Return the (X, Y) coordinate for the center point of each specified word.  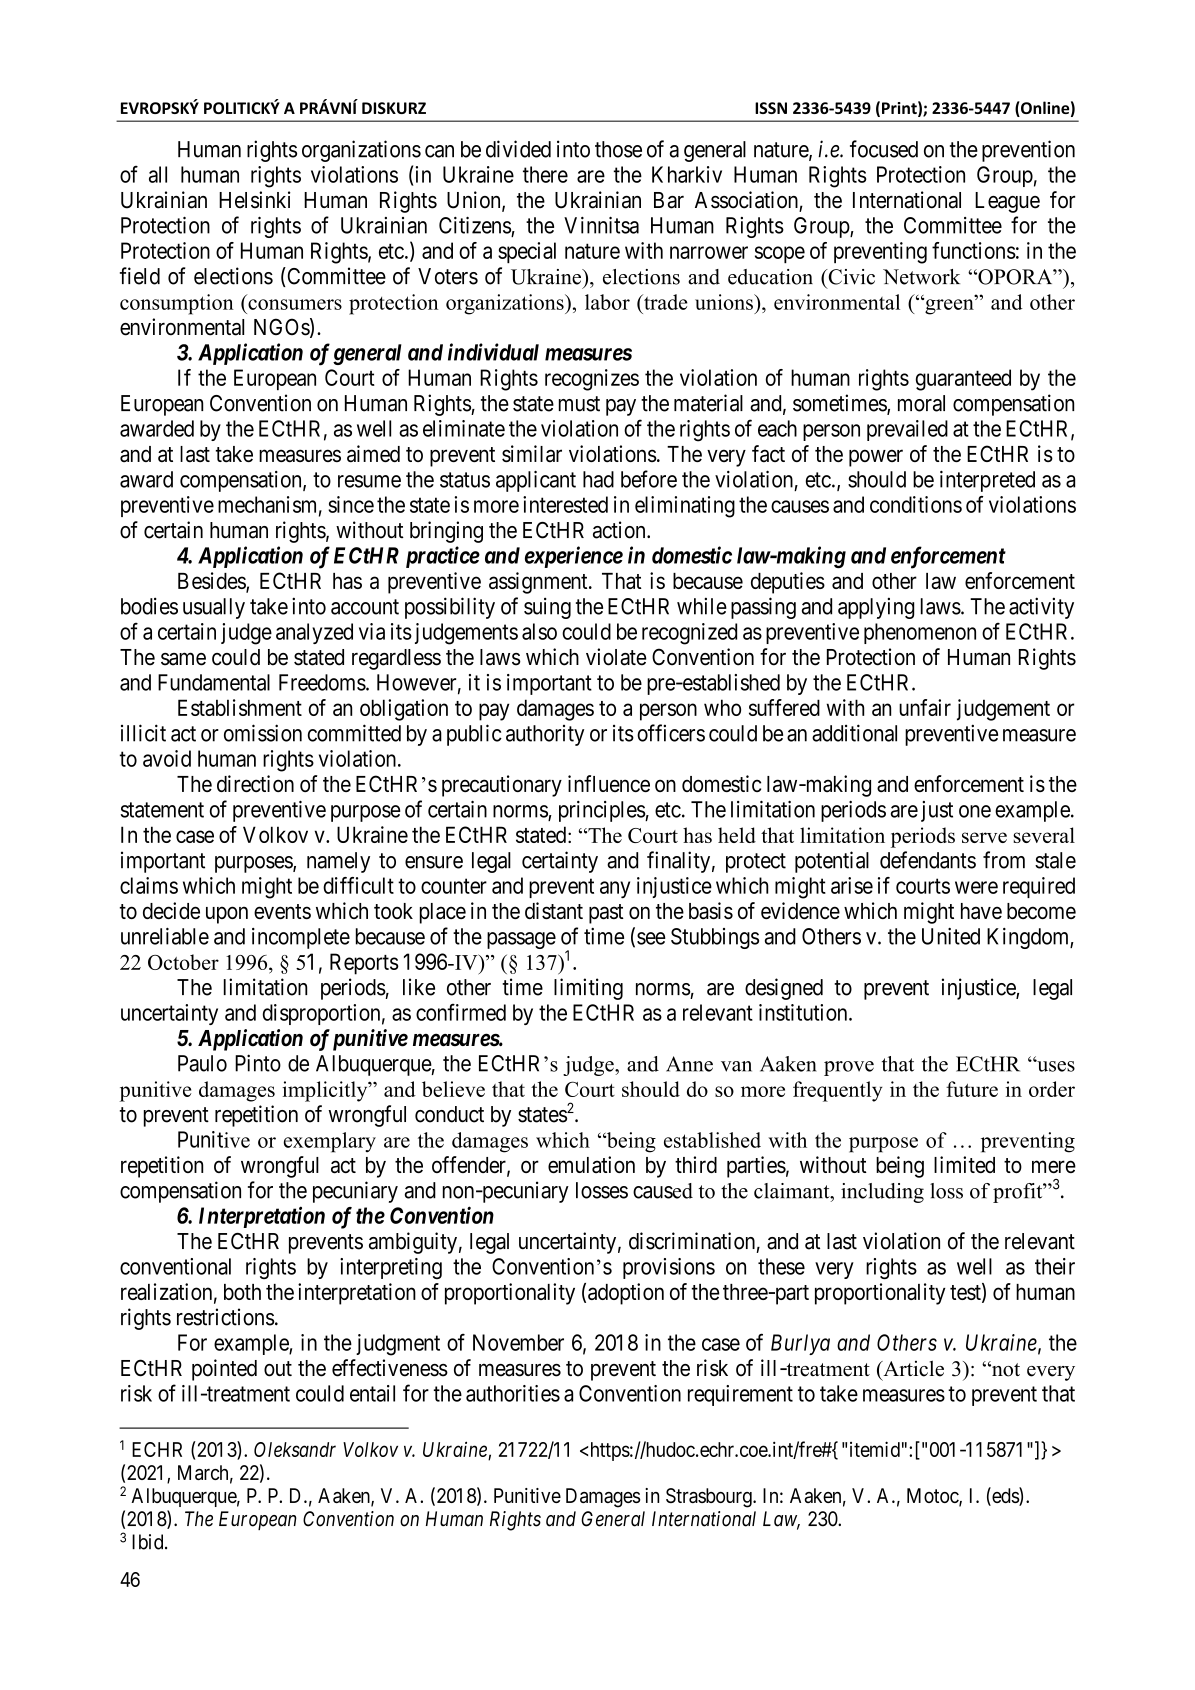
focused (884, 149)
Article (912, 1368)
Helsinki (255, 200)
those (618, 149)
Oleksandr (295, 1449)
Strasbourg (710, 1498)
